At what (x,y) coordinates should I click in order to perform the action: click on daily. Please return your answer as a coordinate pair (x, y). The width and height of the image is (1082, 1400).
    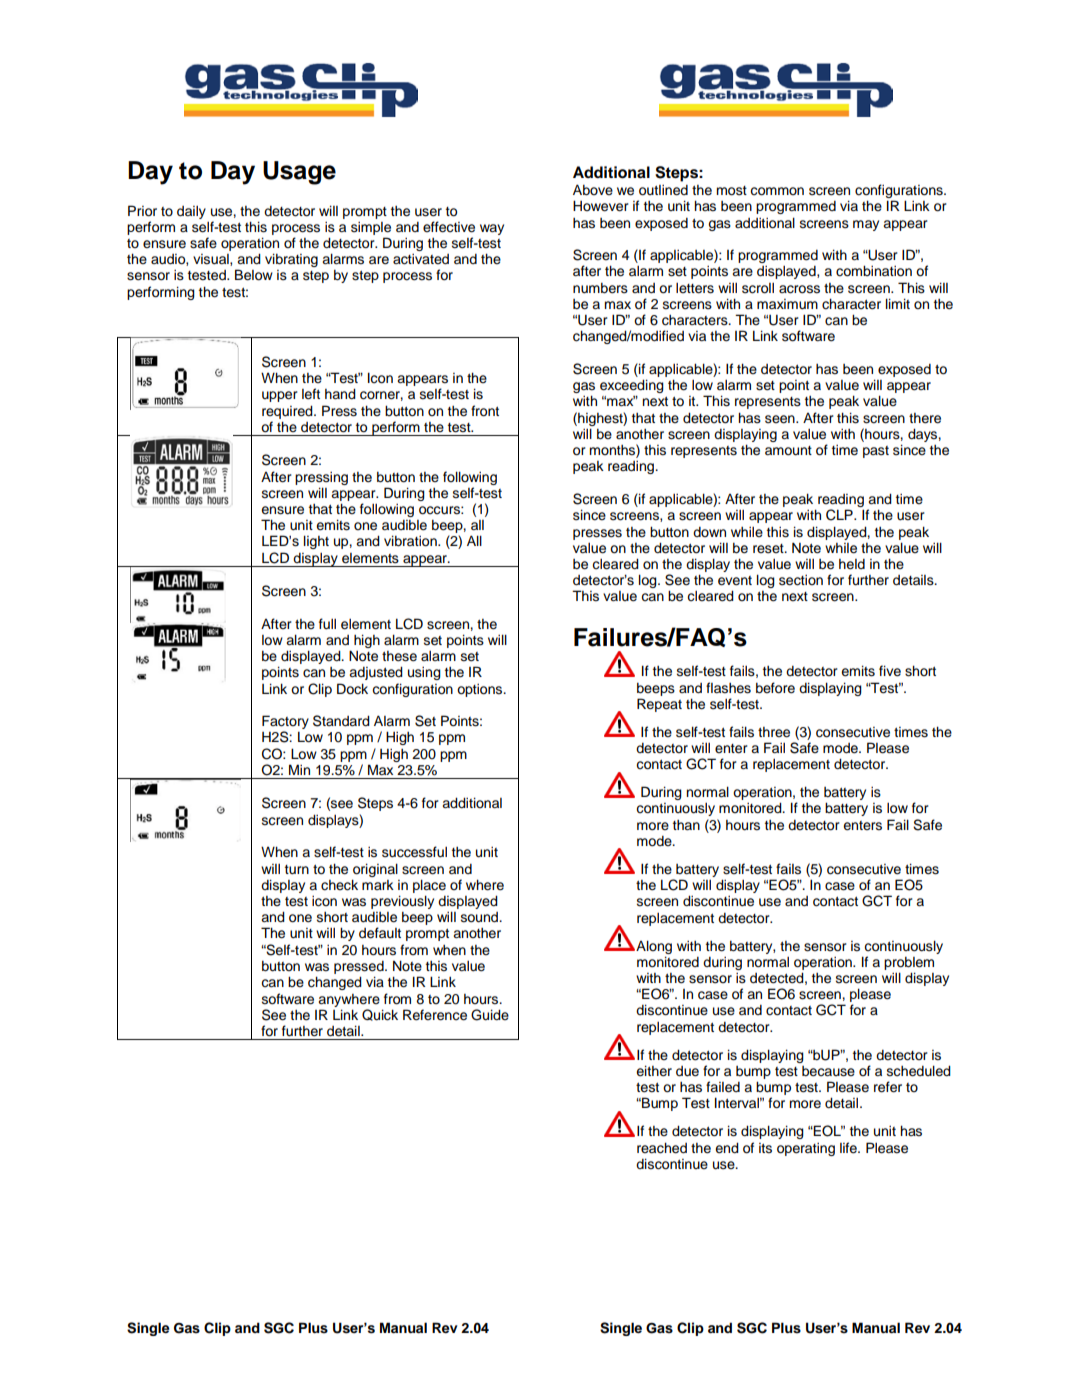
    Looking at the image, I should click on (191, 212).
